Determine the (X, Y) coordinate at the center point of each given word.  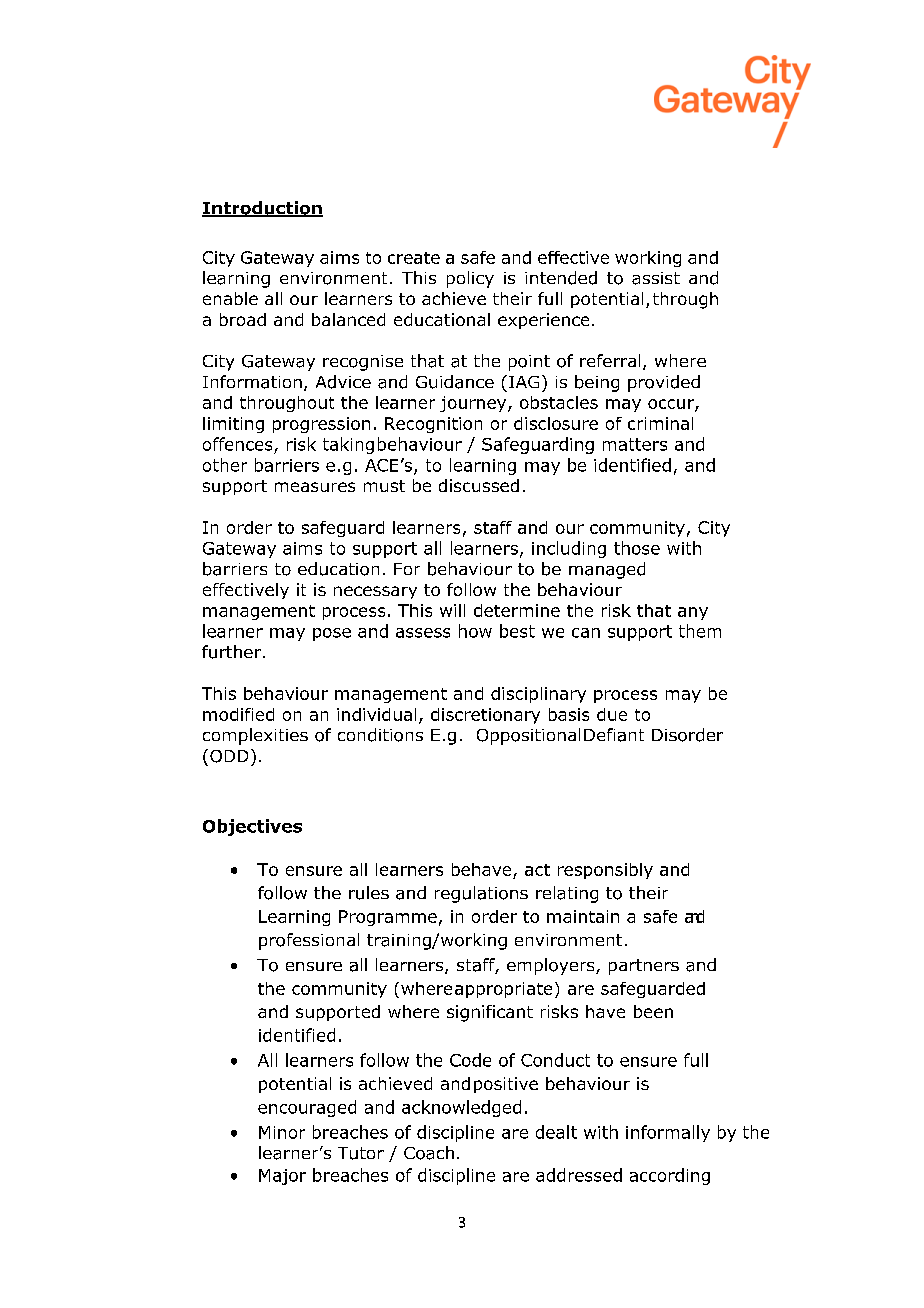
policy (470, 279)
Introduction (262, 209)
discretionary (485, 716)
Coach (429, 1153)
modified (238, 714)
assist (656, 278)
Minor (282, 1132)
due (612, 714)
